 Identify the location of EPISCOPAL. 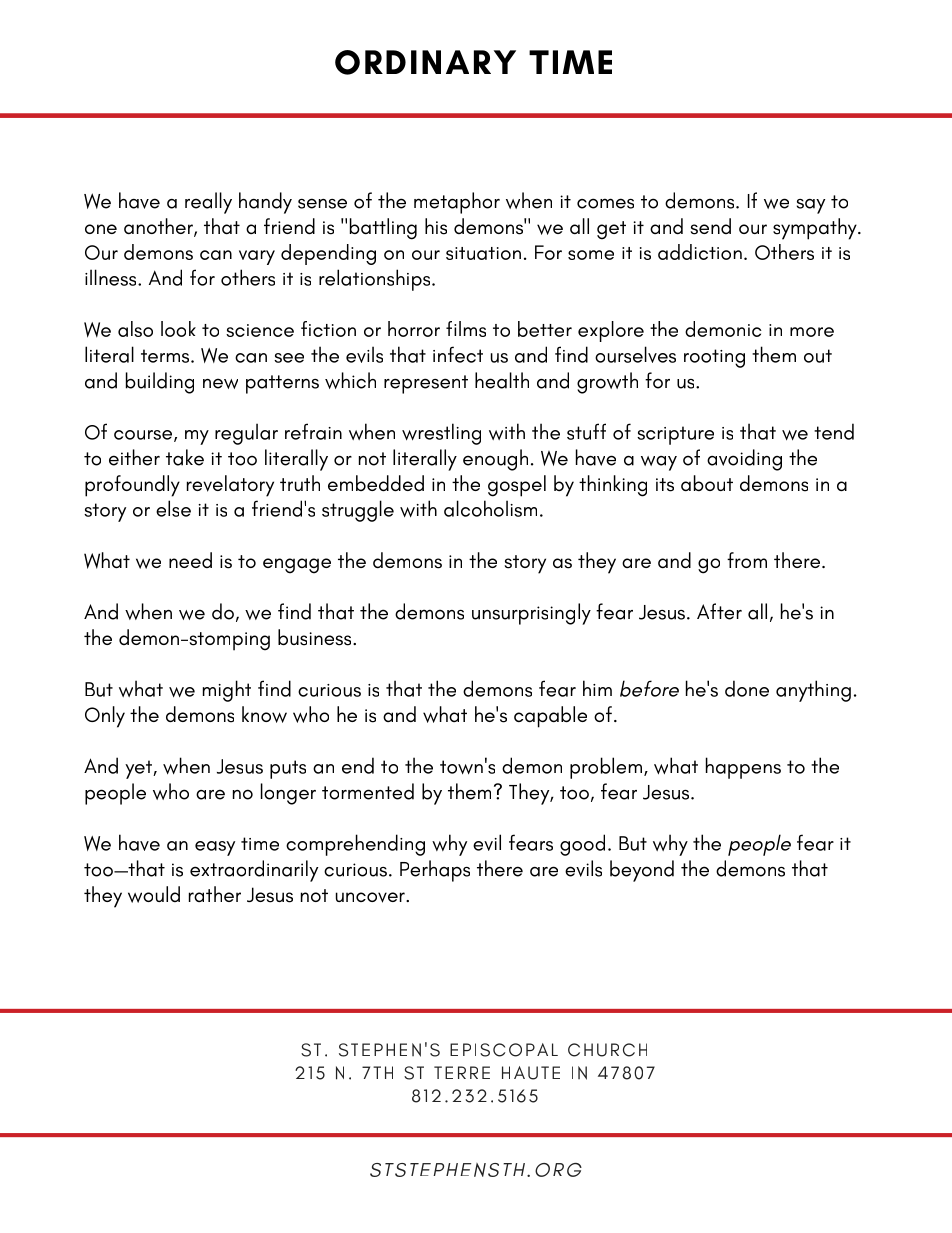
(504, 1050).
